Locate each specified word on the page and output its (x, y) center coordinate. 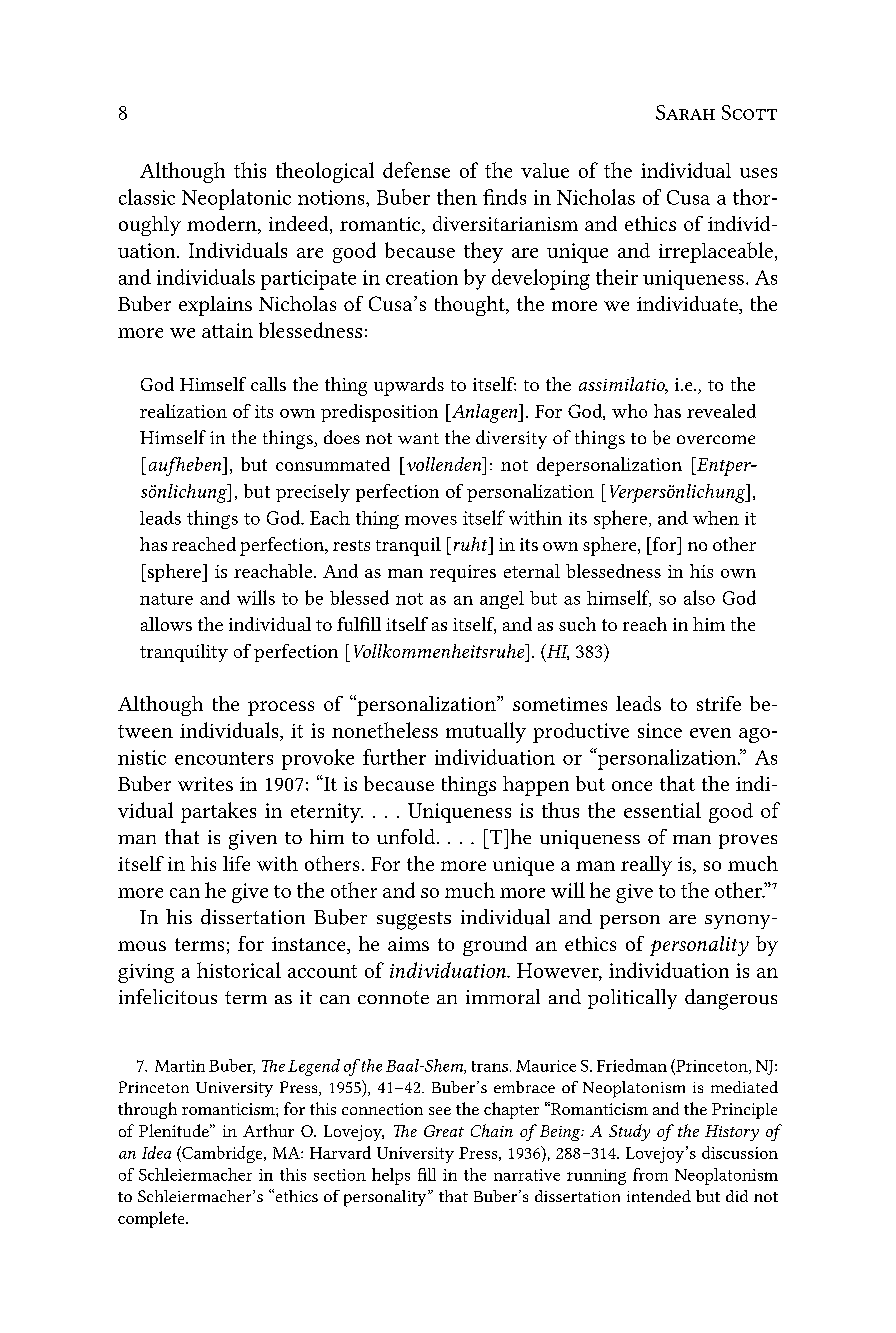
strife (719, 703)
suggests (414, 921)
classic (147, 197)
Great (444, 1131)
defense (416, 170)
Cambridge (222, 1154)
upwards (409, 386)
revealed (721, 411)
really (646, 866)
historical (239, 970)
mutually (486, 732)
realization (183, 411)
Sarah (685, 112)
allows (166, 624)
